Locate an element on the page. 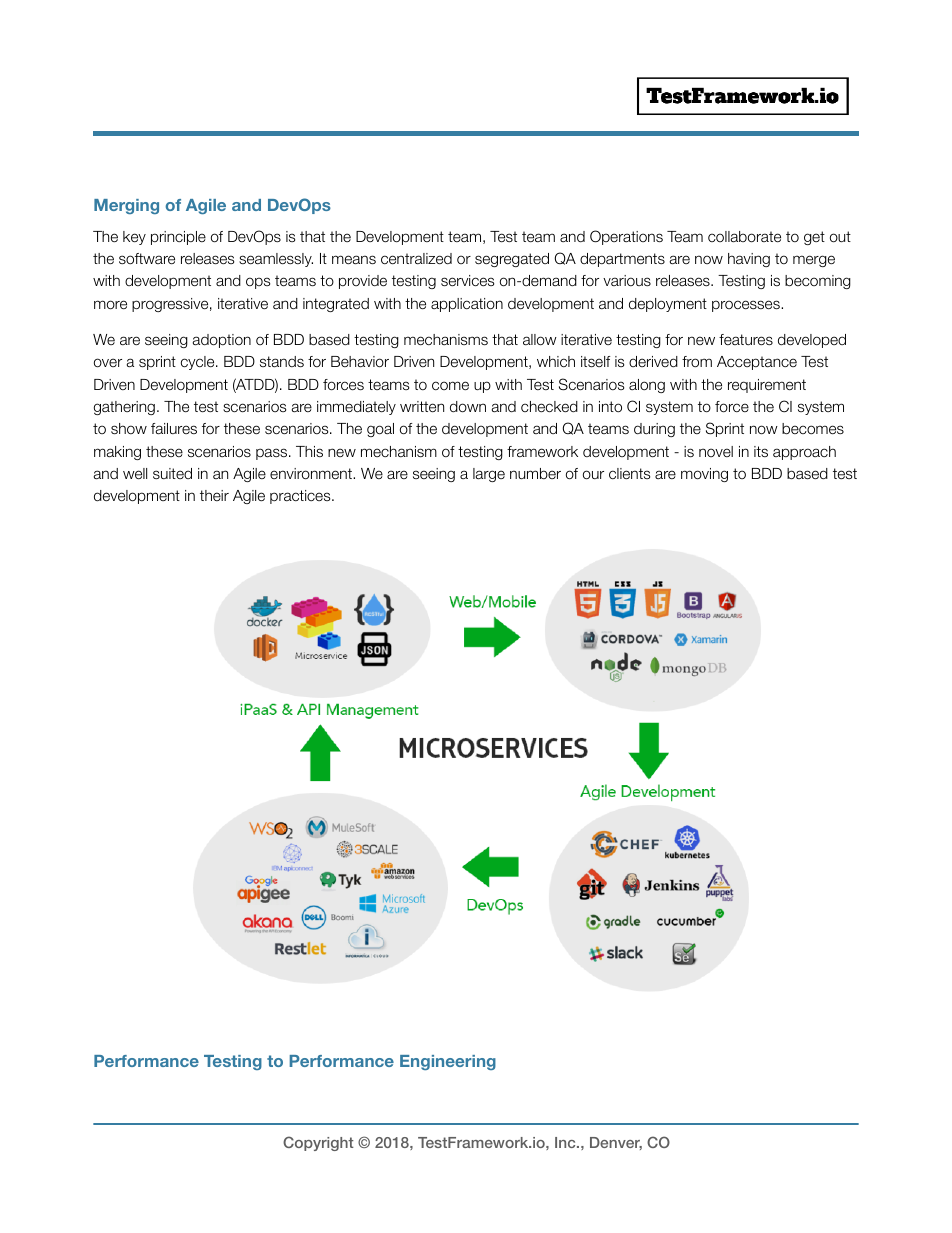 Image resolution: width=952 pixels, height=1233 pixels. Copyright is located at coordinates (318, 1143).
